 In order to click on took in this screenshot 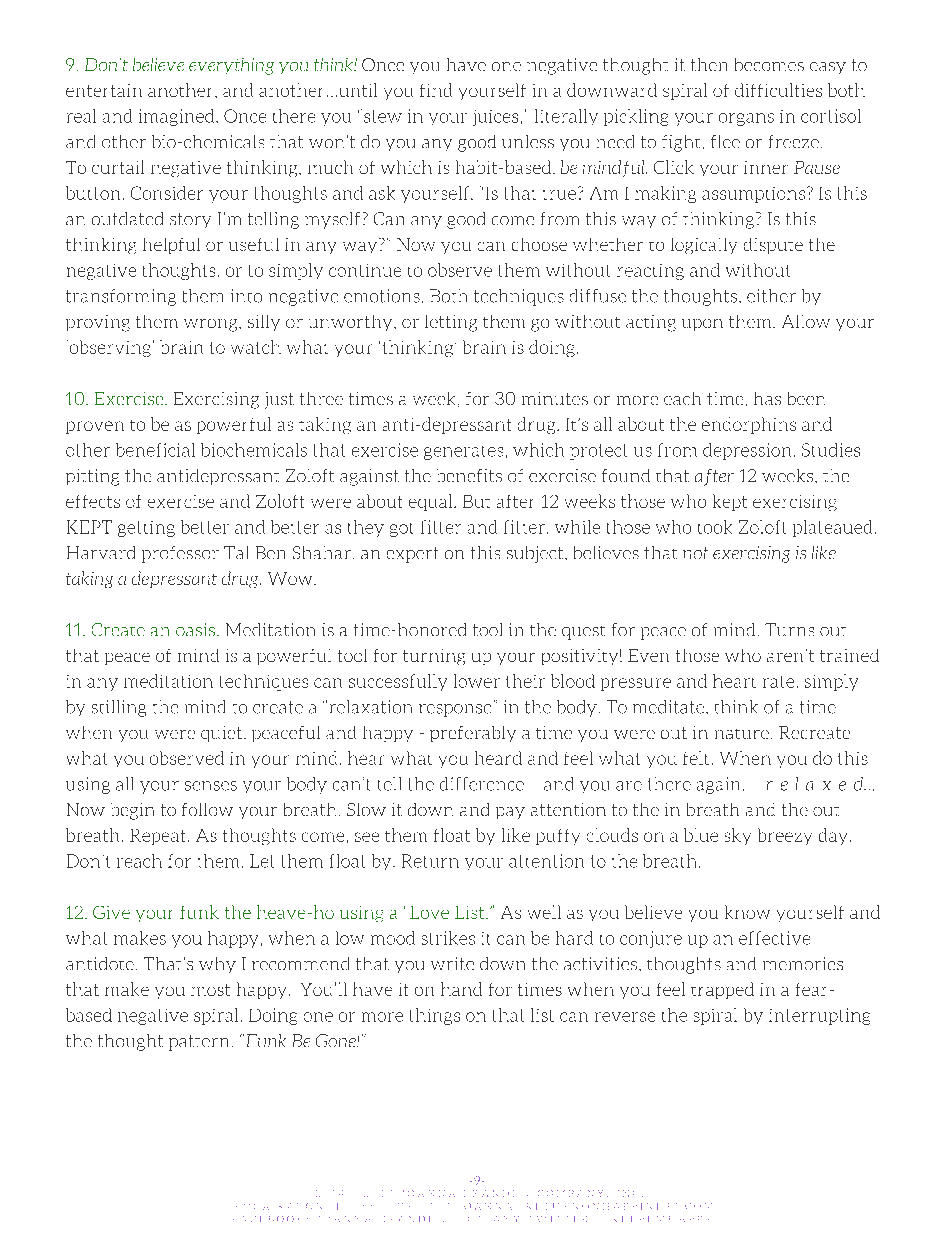, I will do `click(715, 527)`.
